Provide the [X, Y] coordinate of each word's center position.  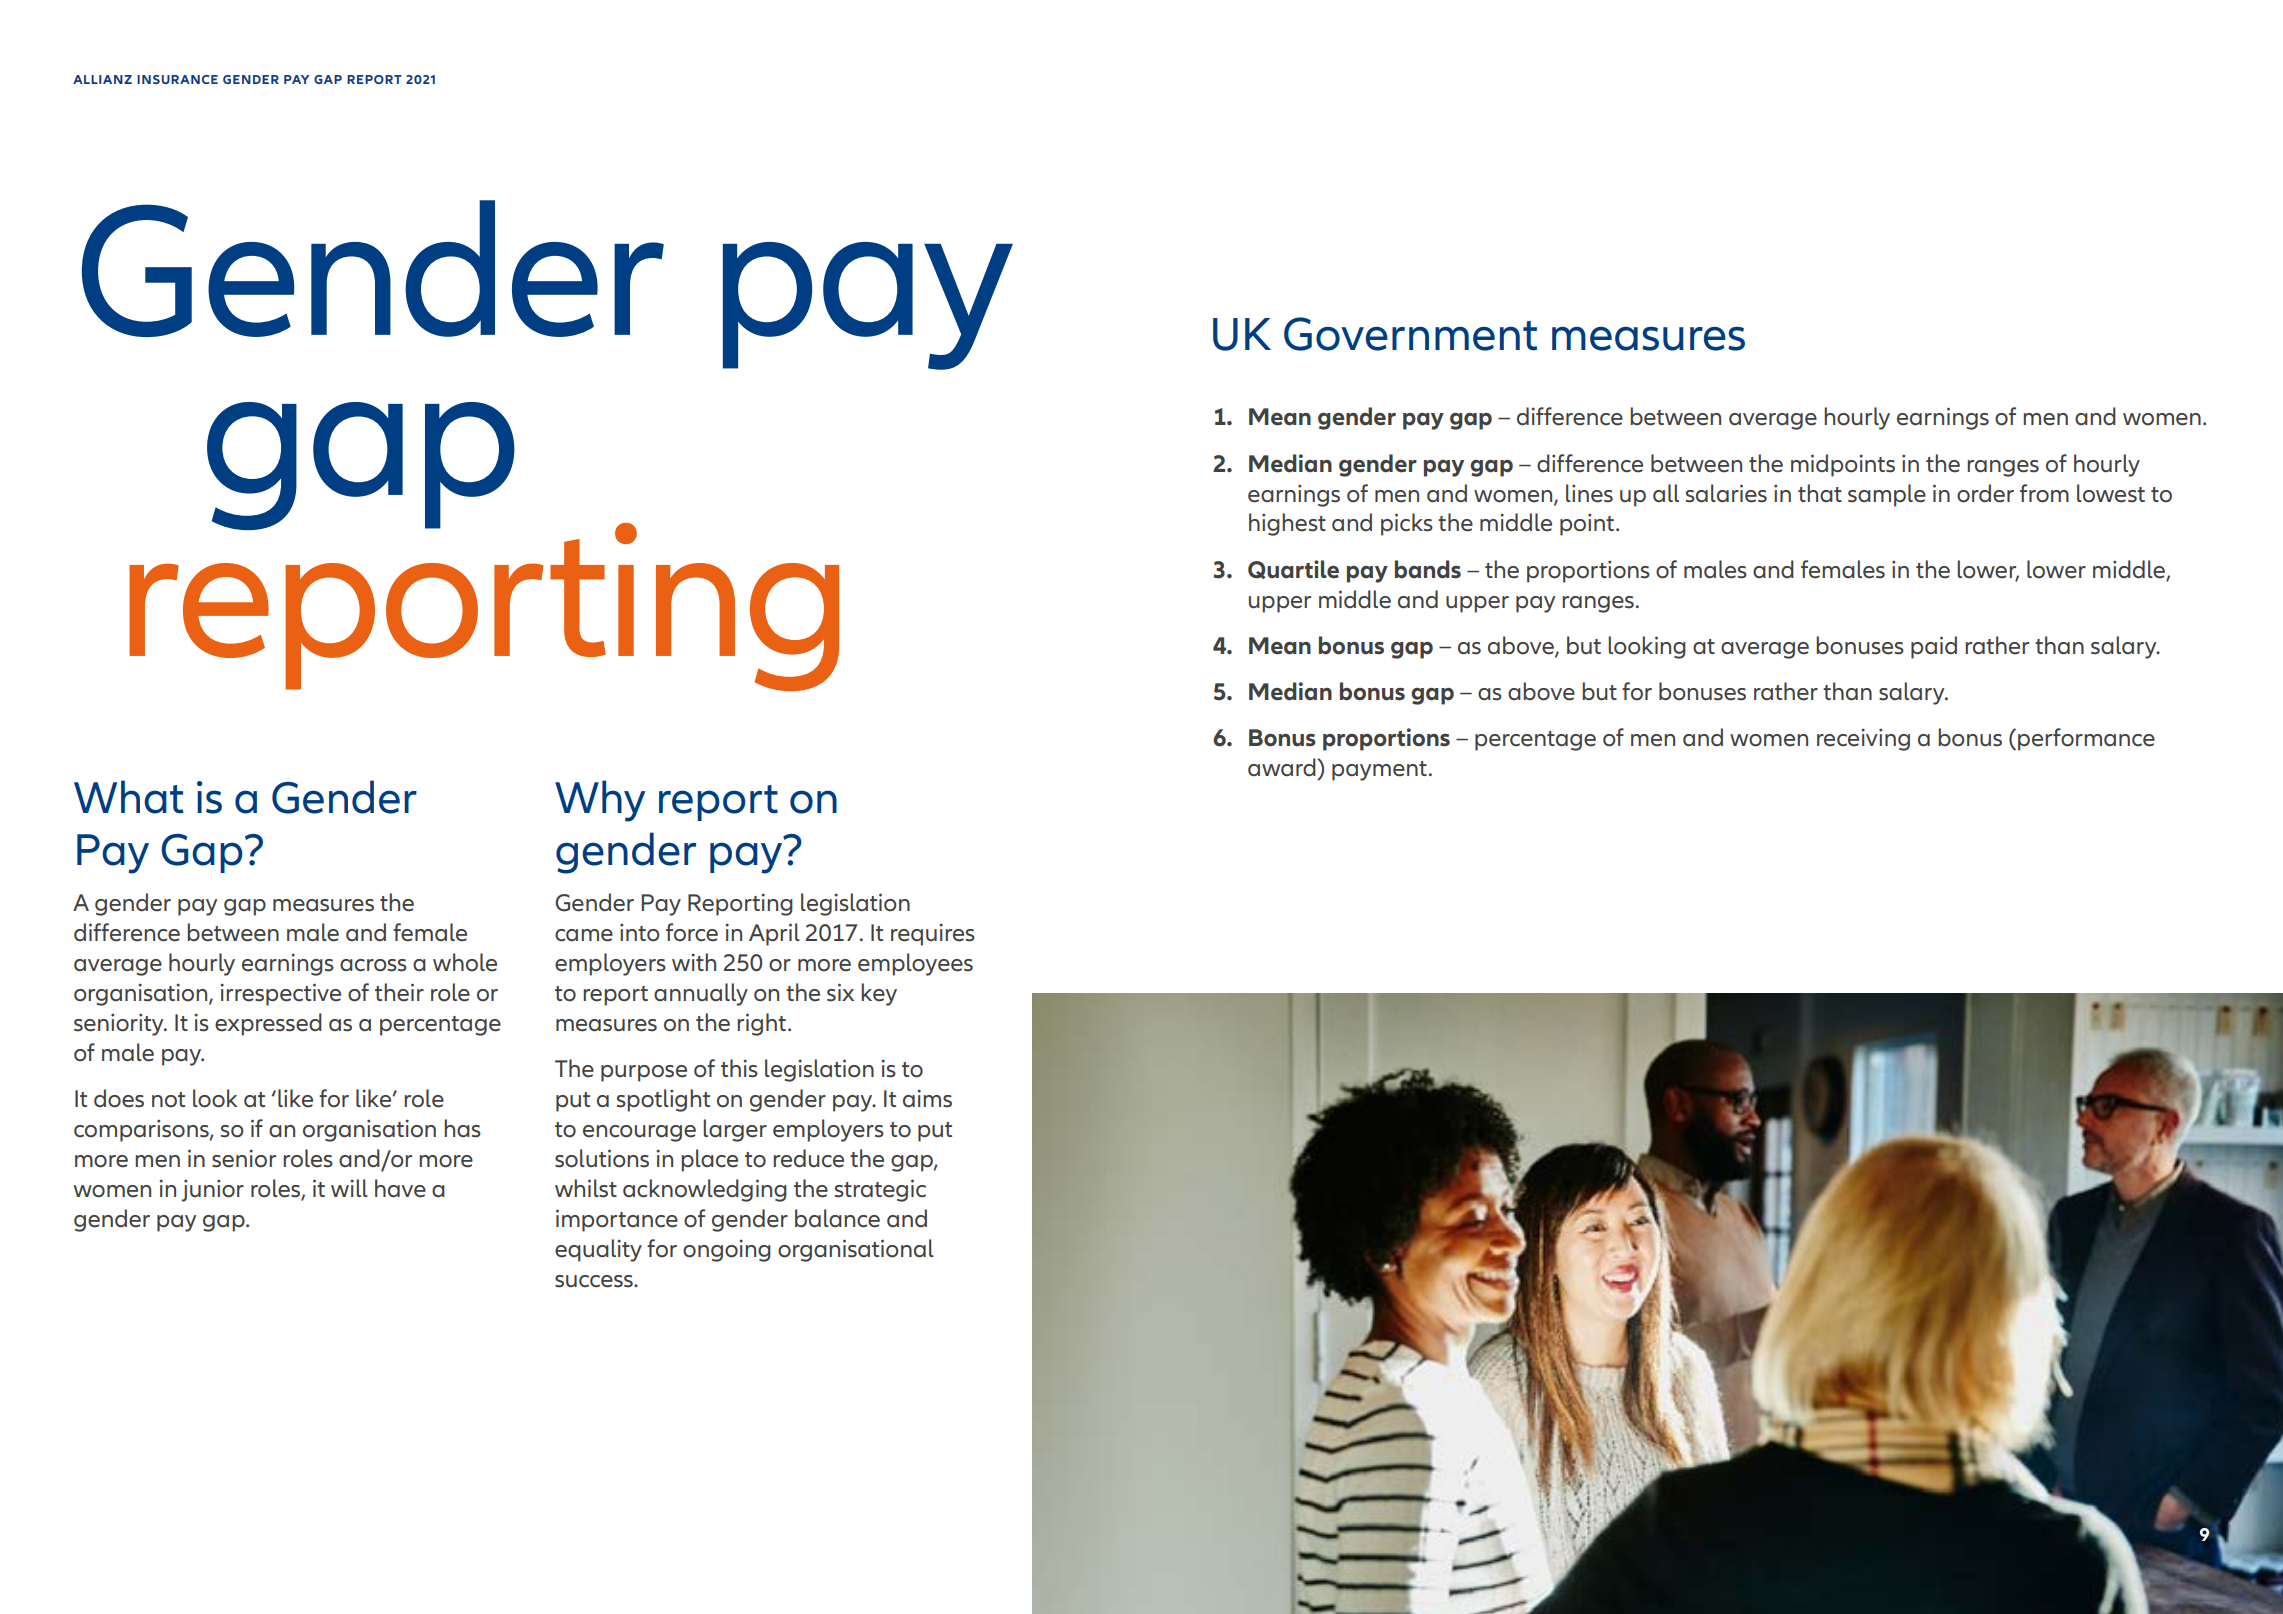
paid [1934, 647]
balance [837, 1218]
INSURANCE [177, 79]
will [349, 1188]
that [1820, 493]
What [128, 797]
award [1283, 767]
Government [1410, 334]
